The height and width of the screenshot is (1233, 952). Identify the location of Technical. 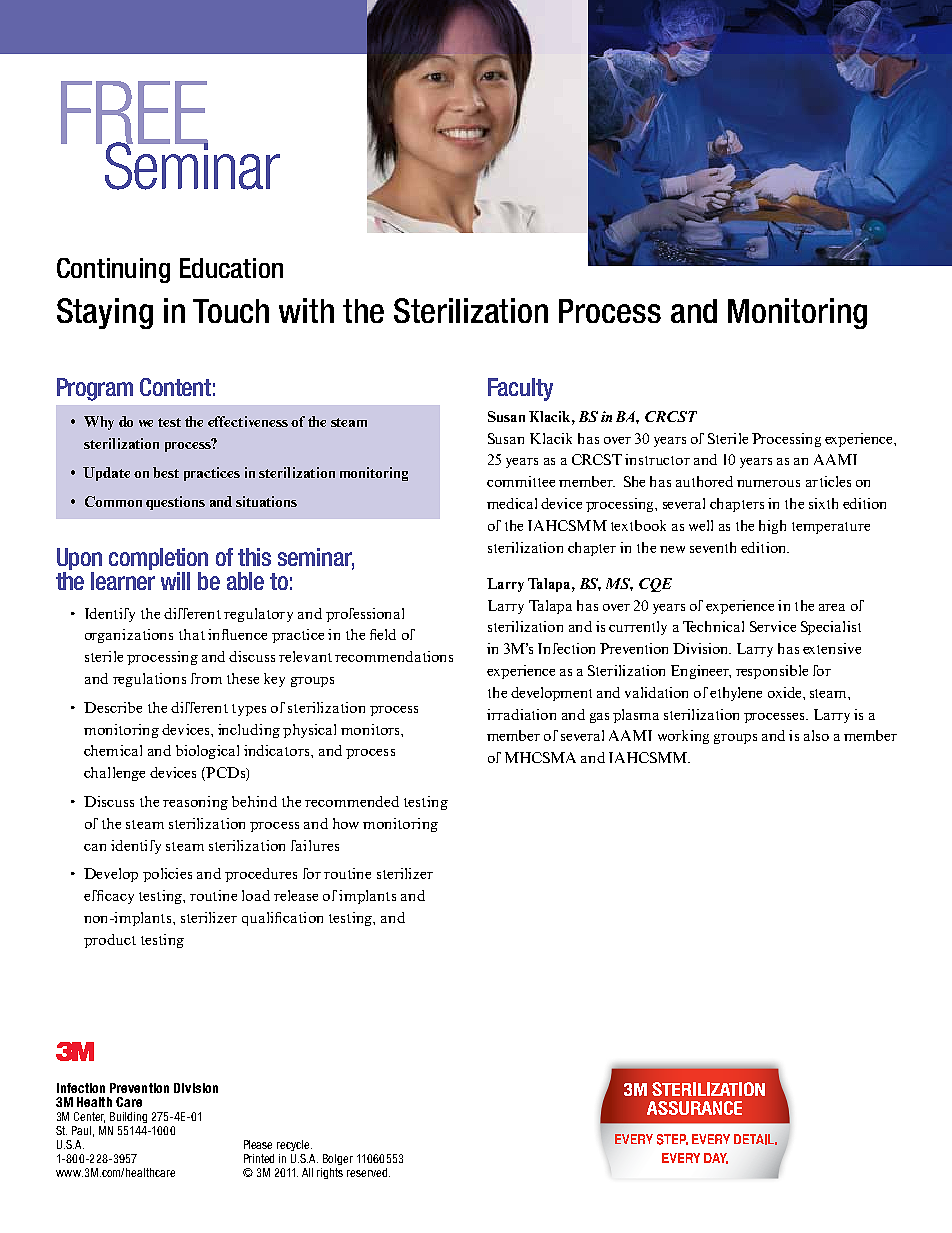
(713, 626).
